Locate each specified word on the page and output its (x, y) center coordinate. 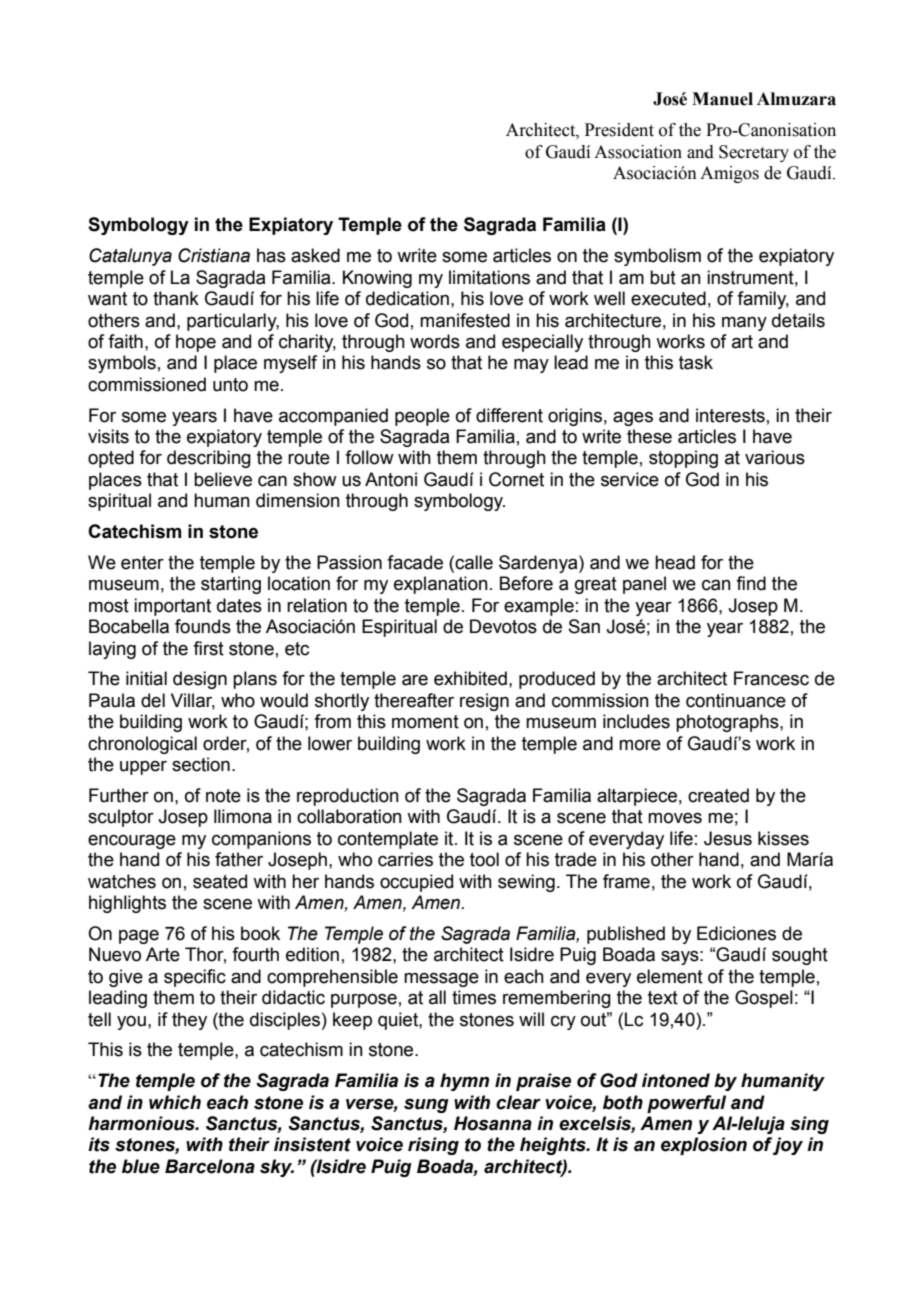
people (422, 417)
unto (230, 385)
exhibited (470, 678)
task (696, 362)
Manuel (722, 99)
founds (203, 626)
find (751, 583)
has (271, 255)
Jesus (728, 838)
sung (426, 1106)
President (619, 130)
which (175, 1102)
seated (220, 881)
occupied (416, 883)
